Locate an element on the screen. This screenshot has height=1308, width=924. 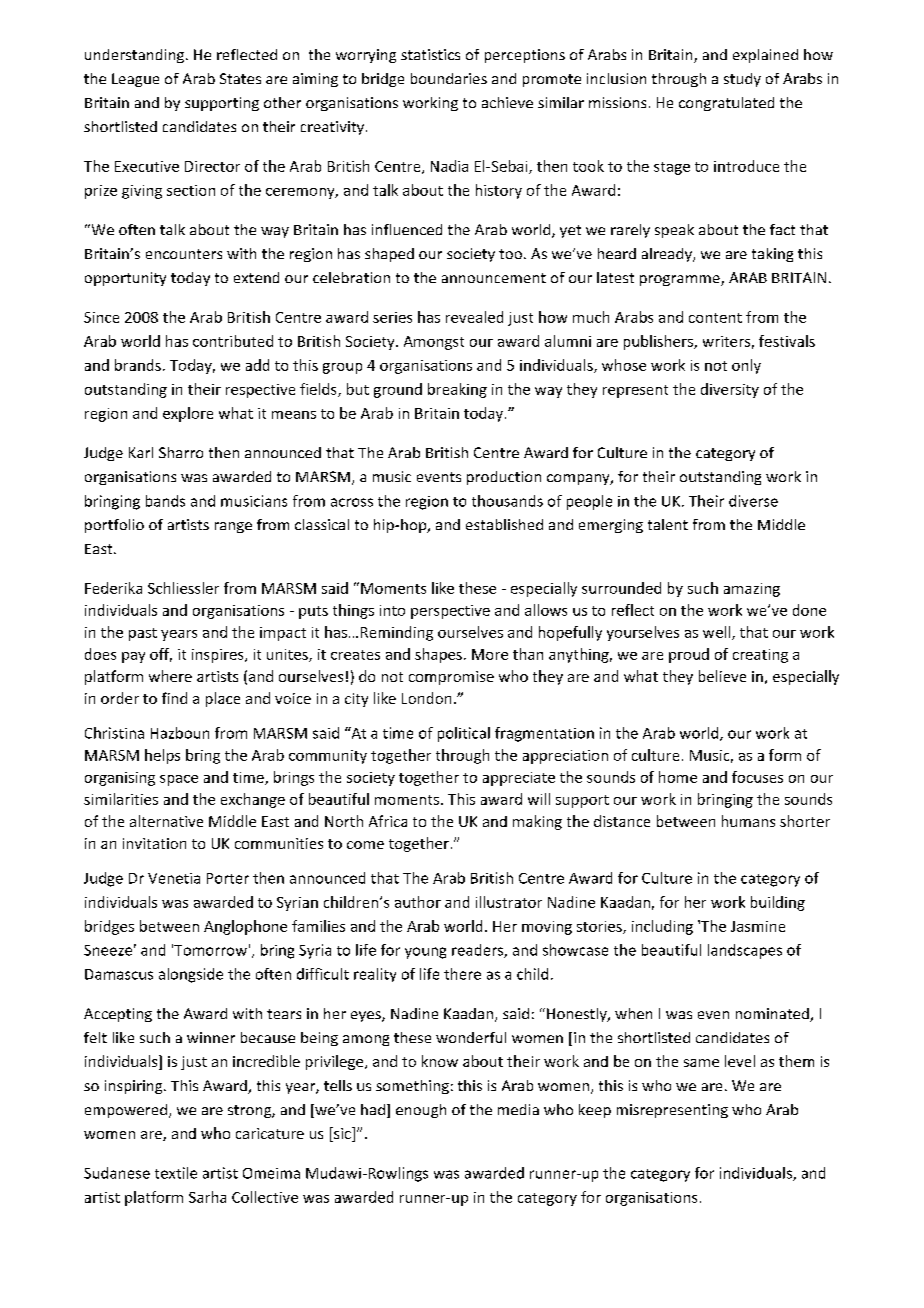
focuses is located at coordinates (757, 777).
